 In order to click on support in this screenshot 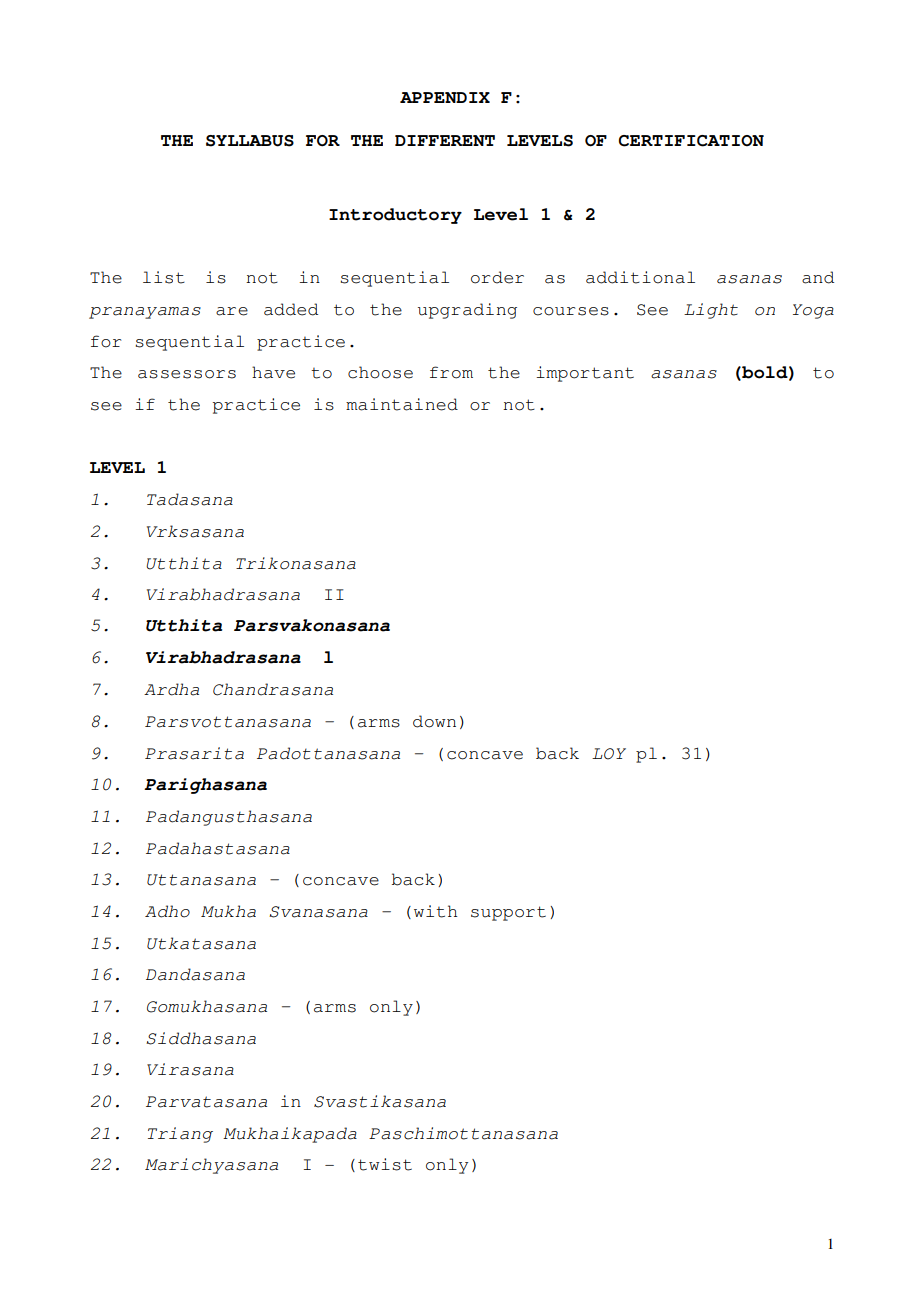, I will do `click(508, 913)`.
